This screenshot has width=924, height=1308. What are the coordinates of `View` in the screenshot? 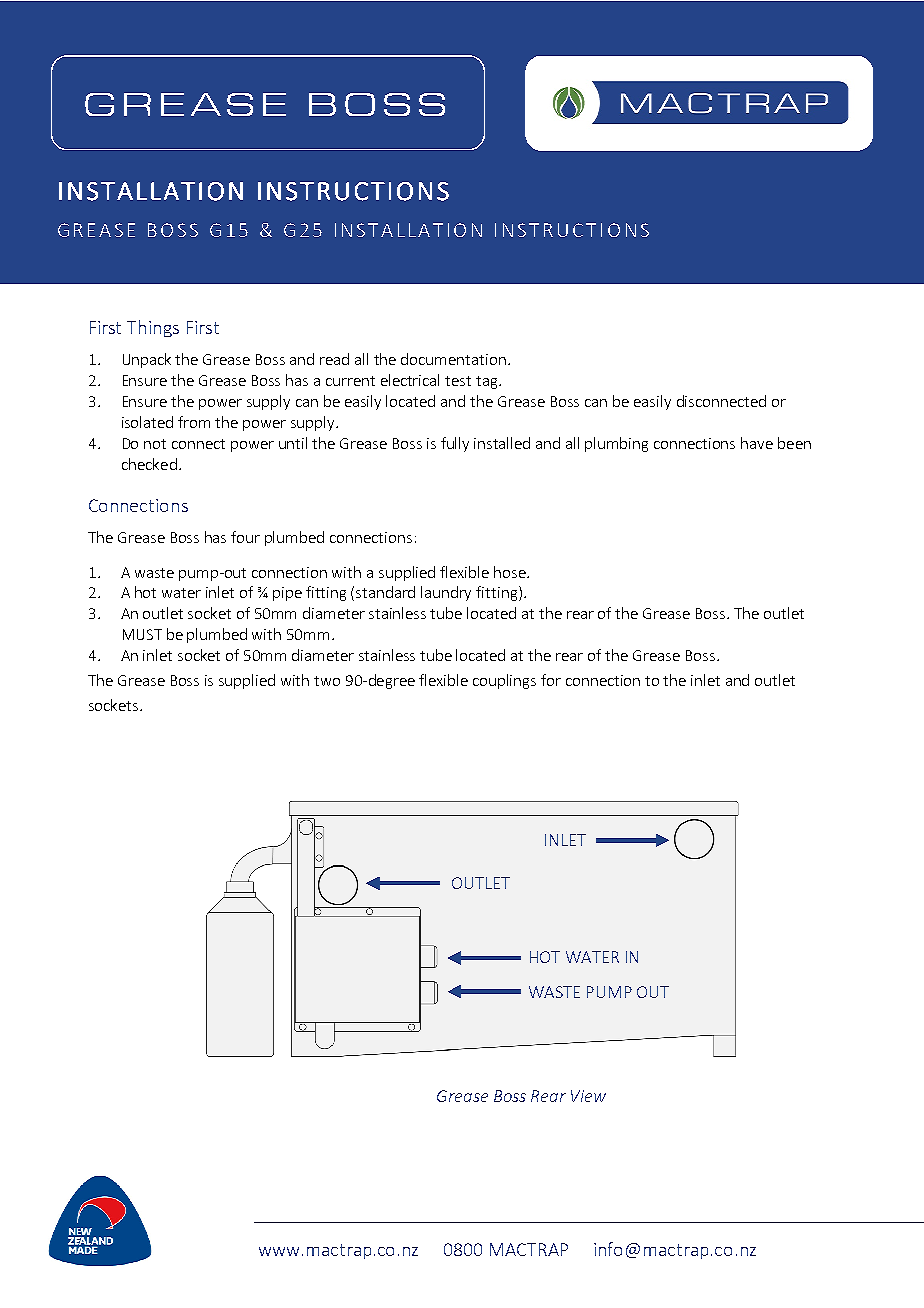 It's located at (588, 1096).
